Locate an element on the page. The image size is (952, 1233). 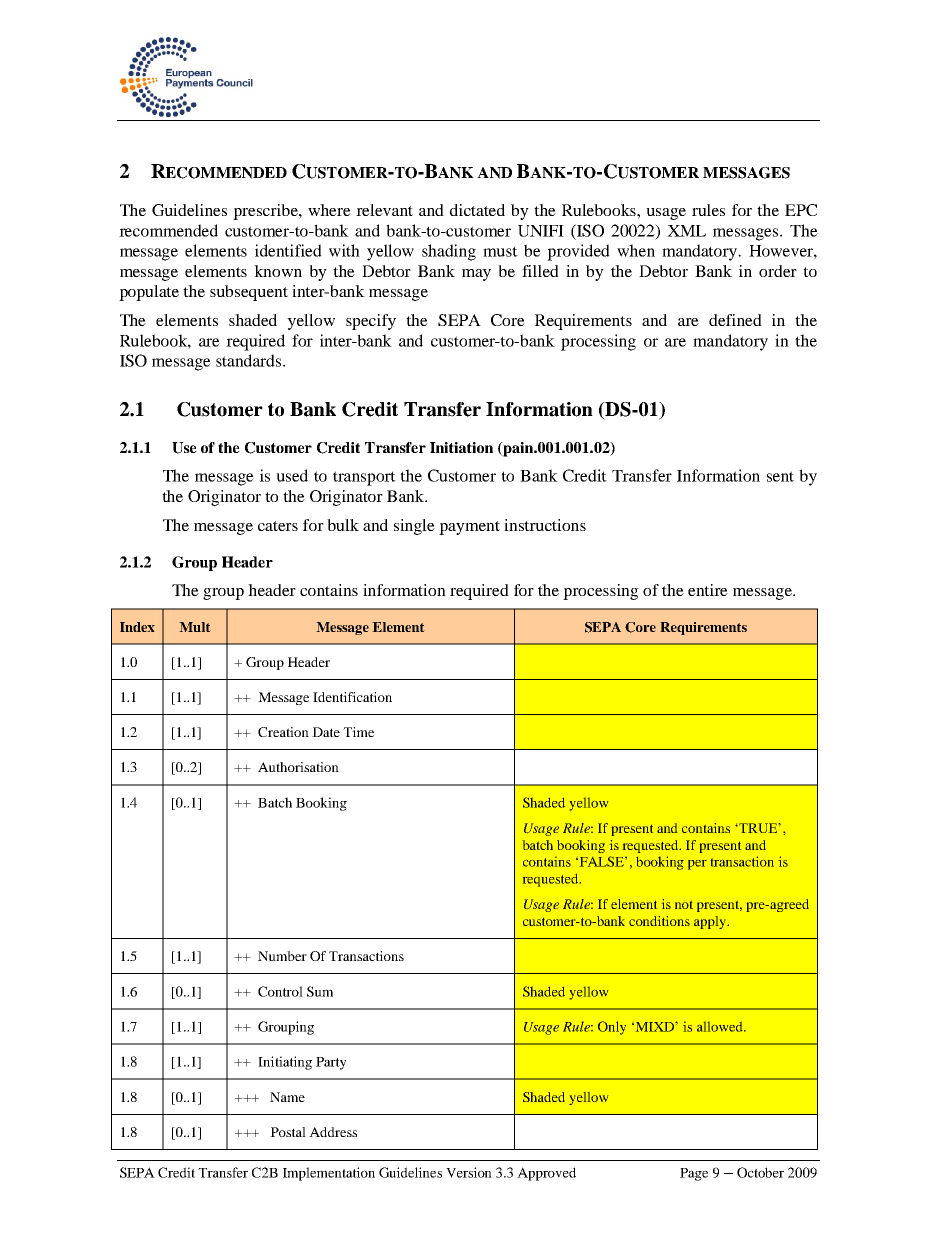
per is located at coordinates (697, 865).
